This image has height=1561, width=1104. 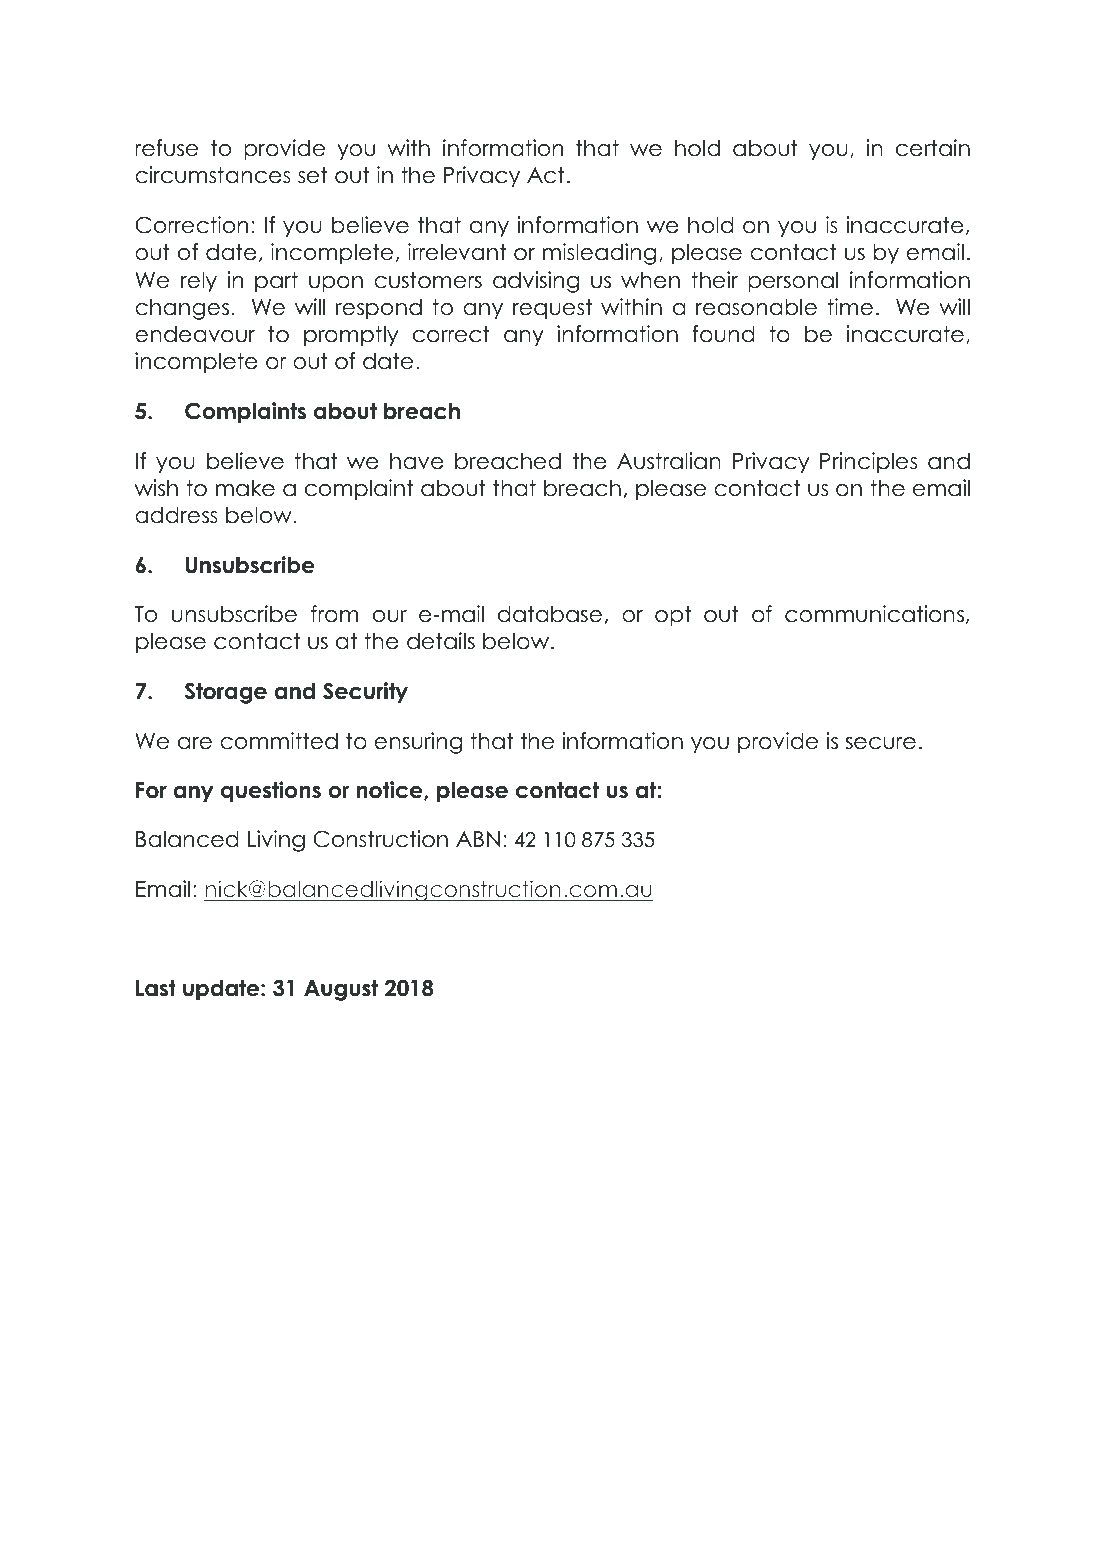 I want to click on communications, so click(x=874, y=614).
